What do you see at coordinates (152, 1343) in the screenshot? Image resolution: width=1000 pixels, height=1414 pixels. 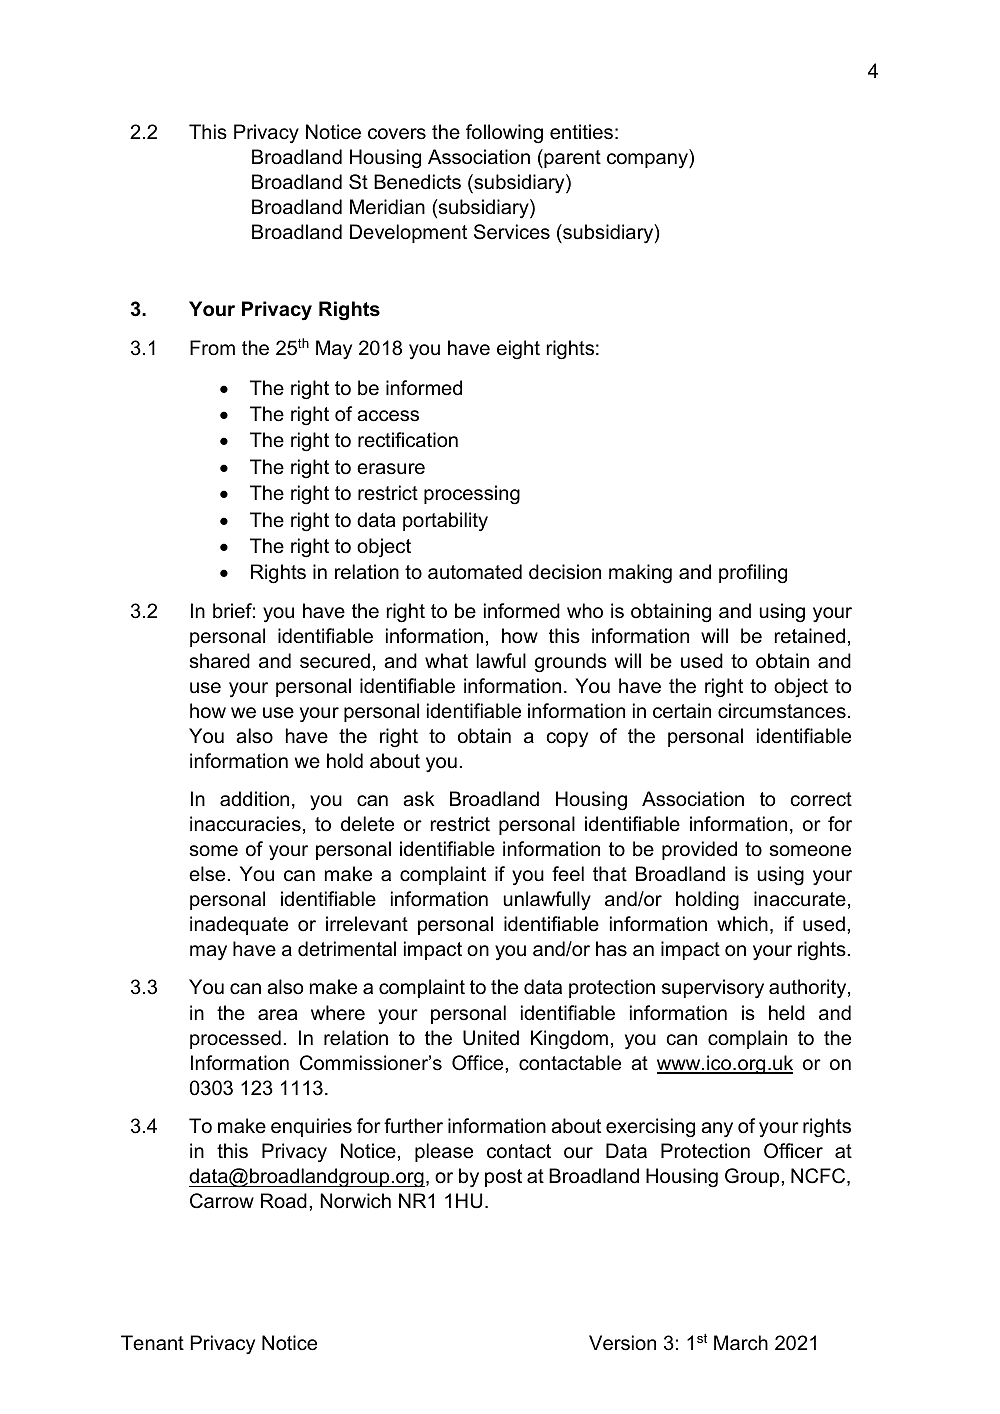 I see `Tenant` at bounding box center [152, 1343].
